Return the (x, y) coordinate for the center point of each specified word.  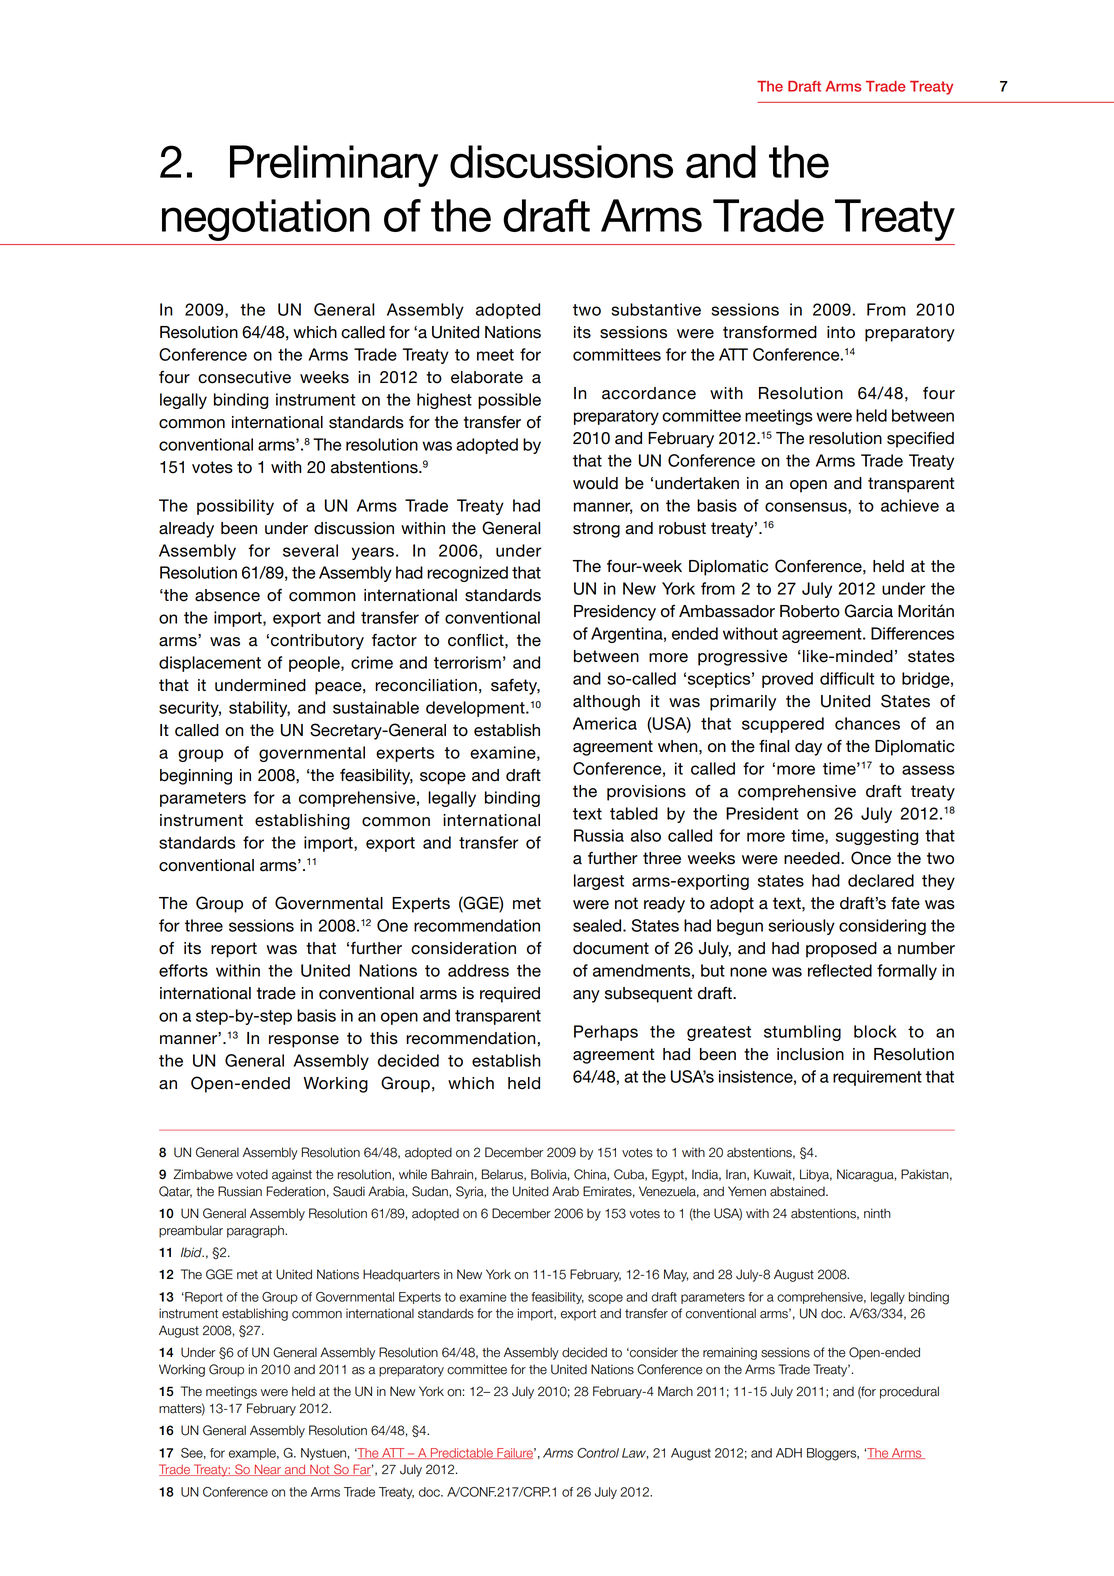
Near (268, 1470)
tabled (634, 813)
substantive (656, 309)
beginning (196, 777)
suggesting (877, 837)
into (841, 332)
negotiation (266, 220)
